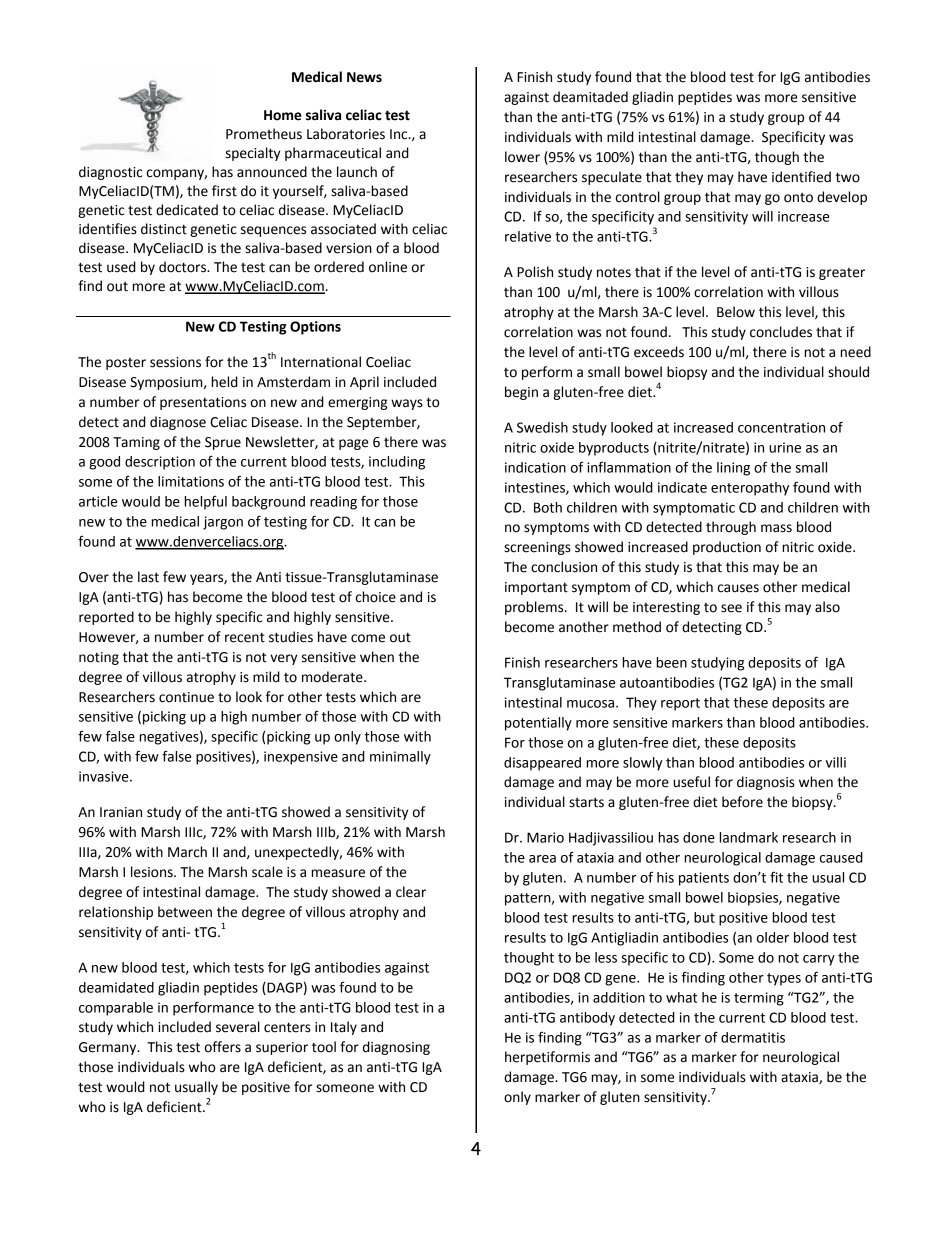 This screenshot has height=1233, width=952. What do you see at coordinates (253, 154) in the screenshot?
I see `specialty` at bounding box center [253, 154].
